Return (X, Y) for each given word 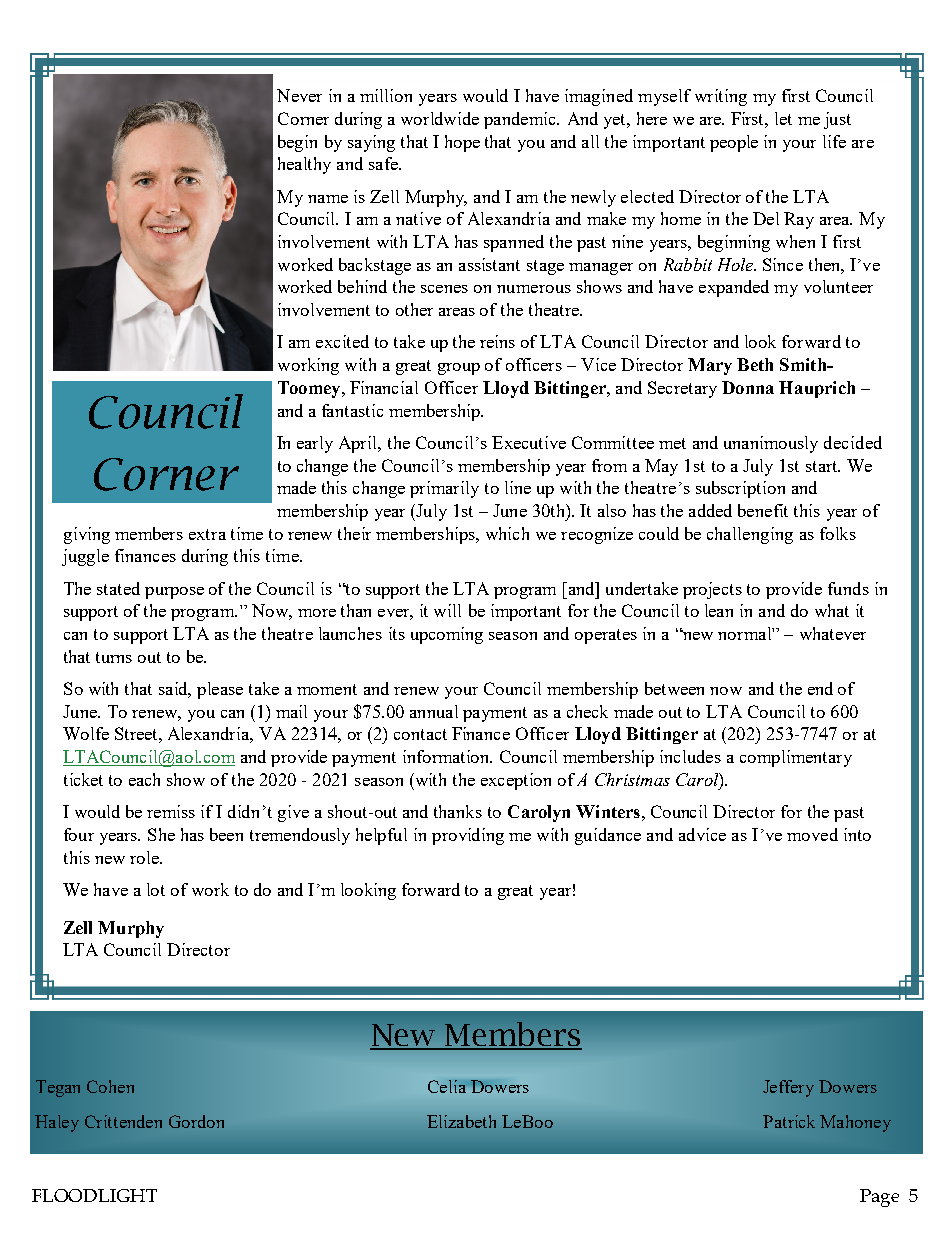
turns (114, 657)
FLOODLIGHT (94, 1195)
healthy (304, 165)
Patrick (789, 1121)
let (783, 118)
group (459, 369)
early (315, 444)
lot (156, 889)
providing (468, 836)
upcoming (447, 635)
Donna (748, 387)
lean (719, 610)
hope (462, 143)
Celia (447, 1086)
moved (812, 834)
